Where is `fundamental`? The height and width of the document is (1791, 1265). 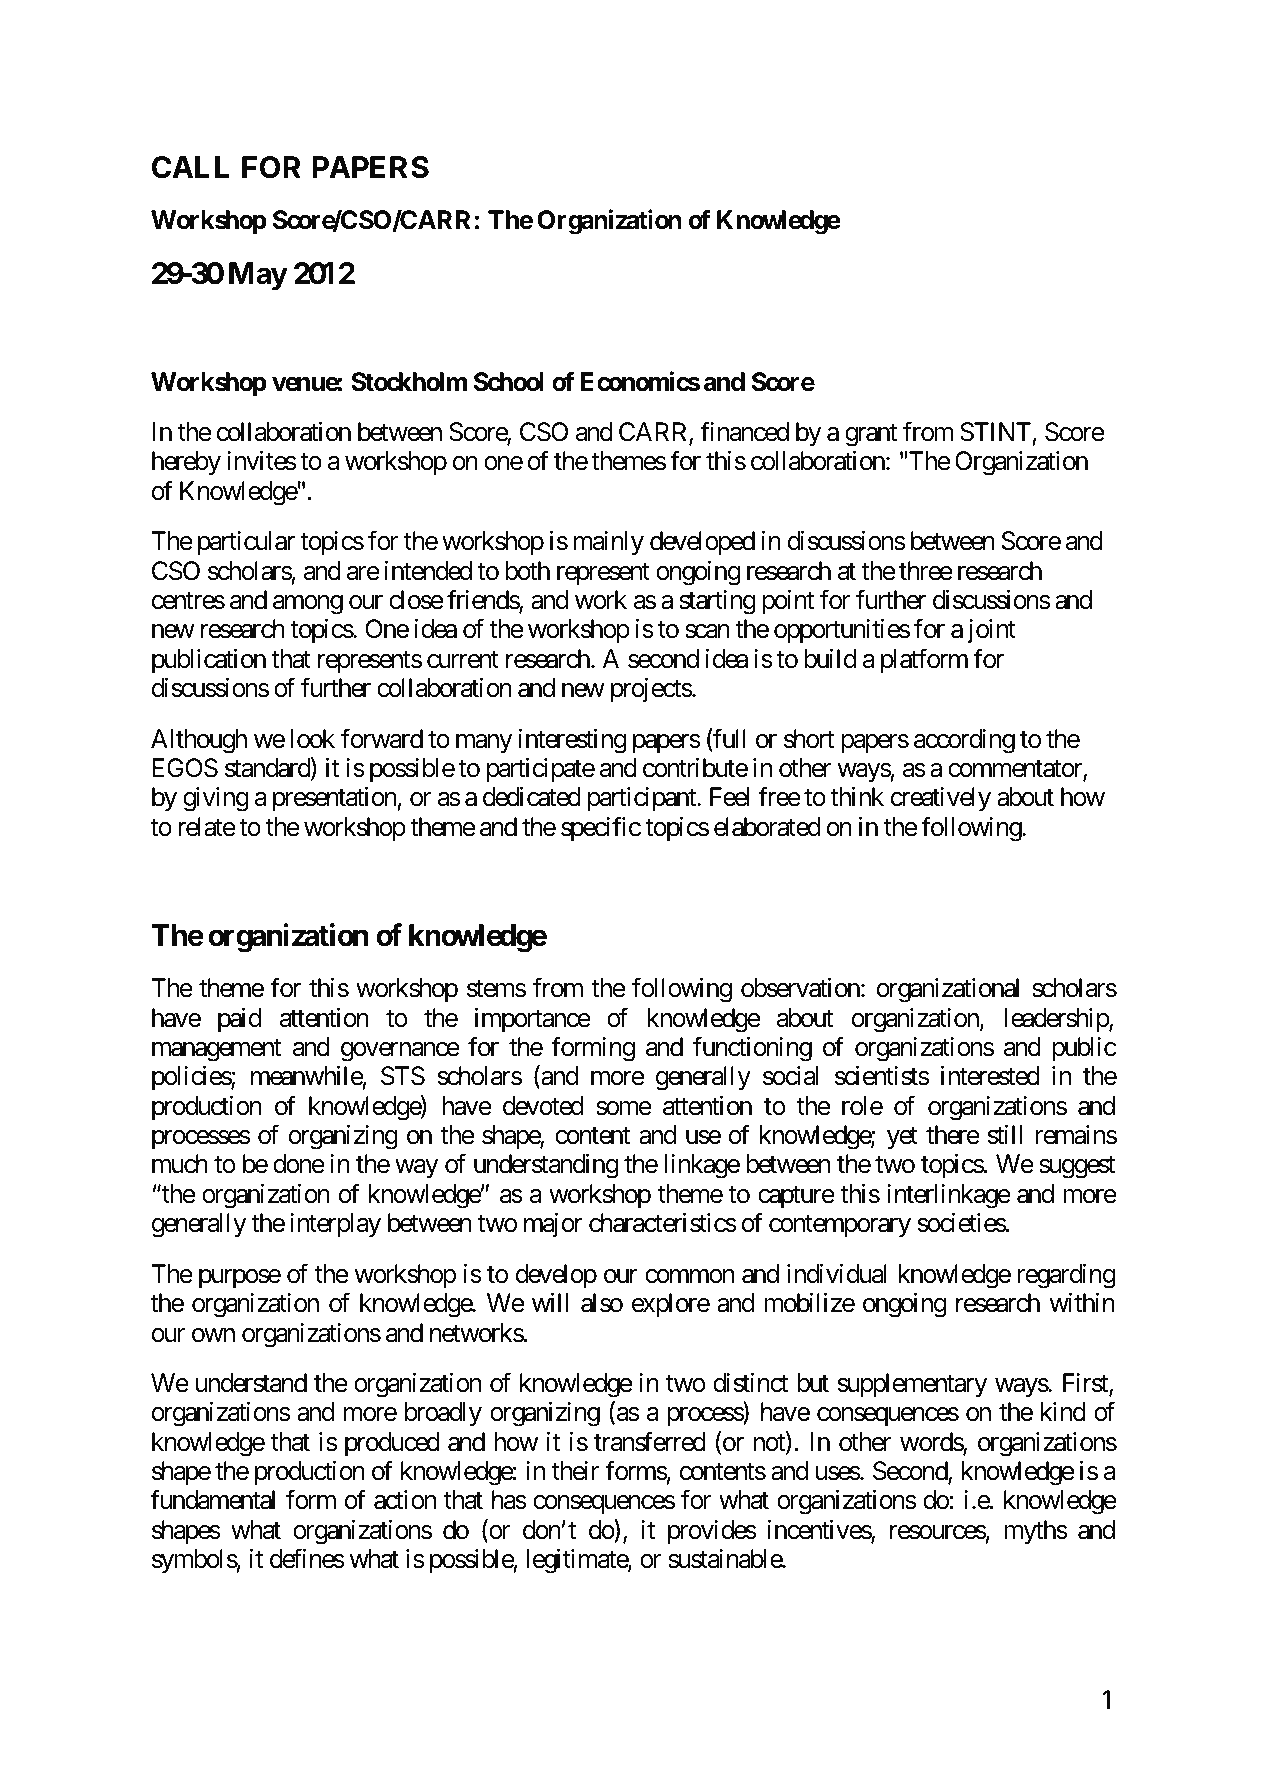
fundamental is located at coordinates (212, 1500).
